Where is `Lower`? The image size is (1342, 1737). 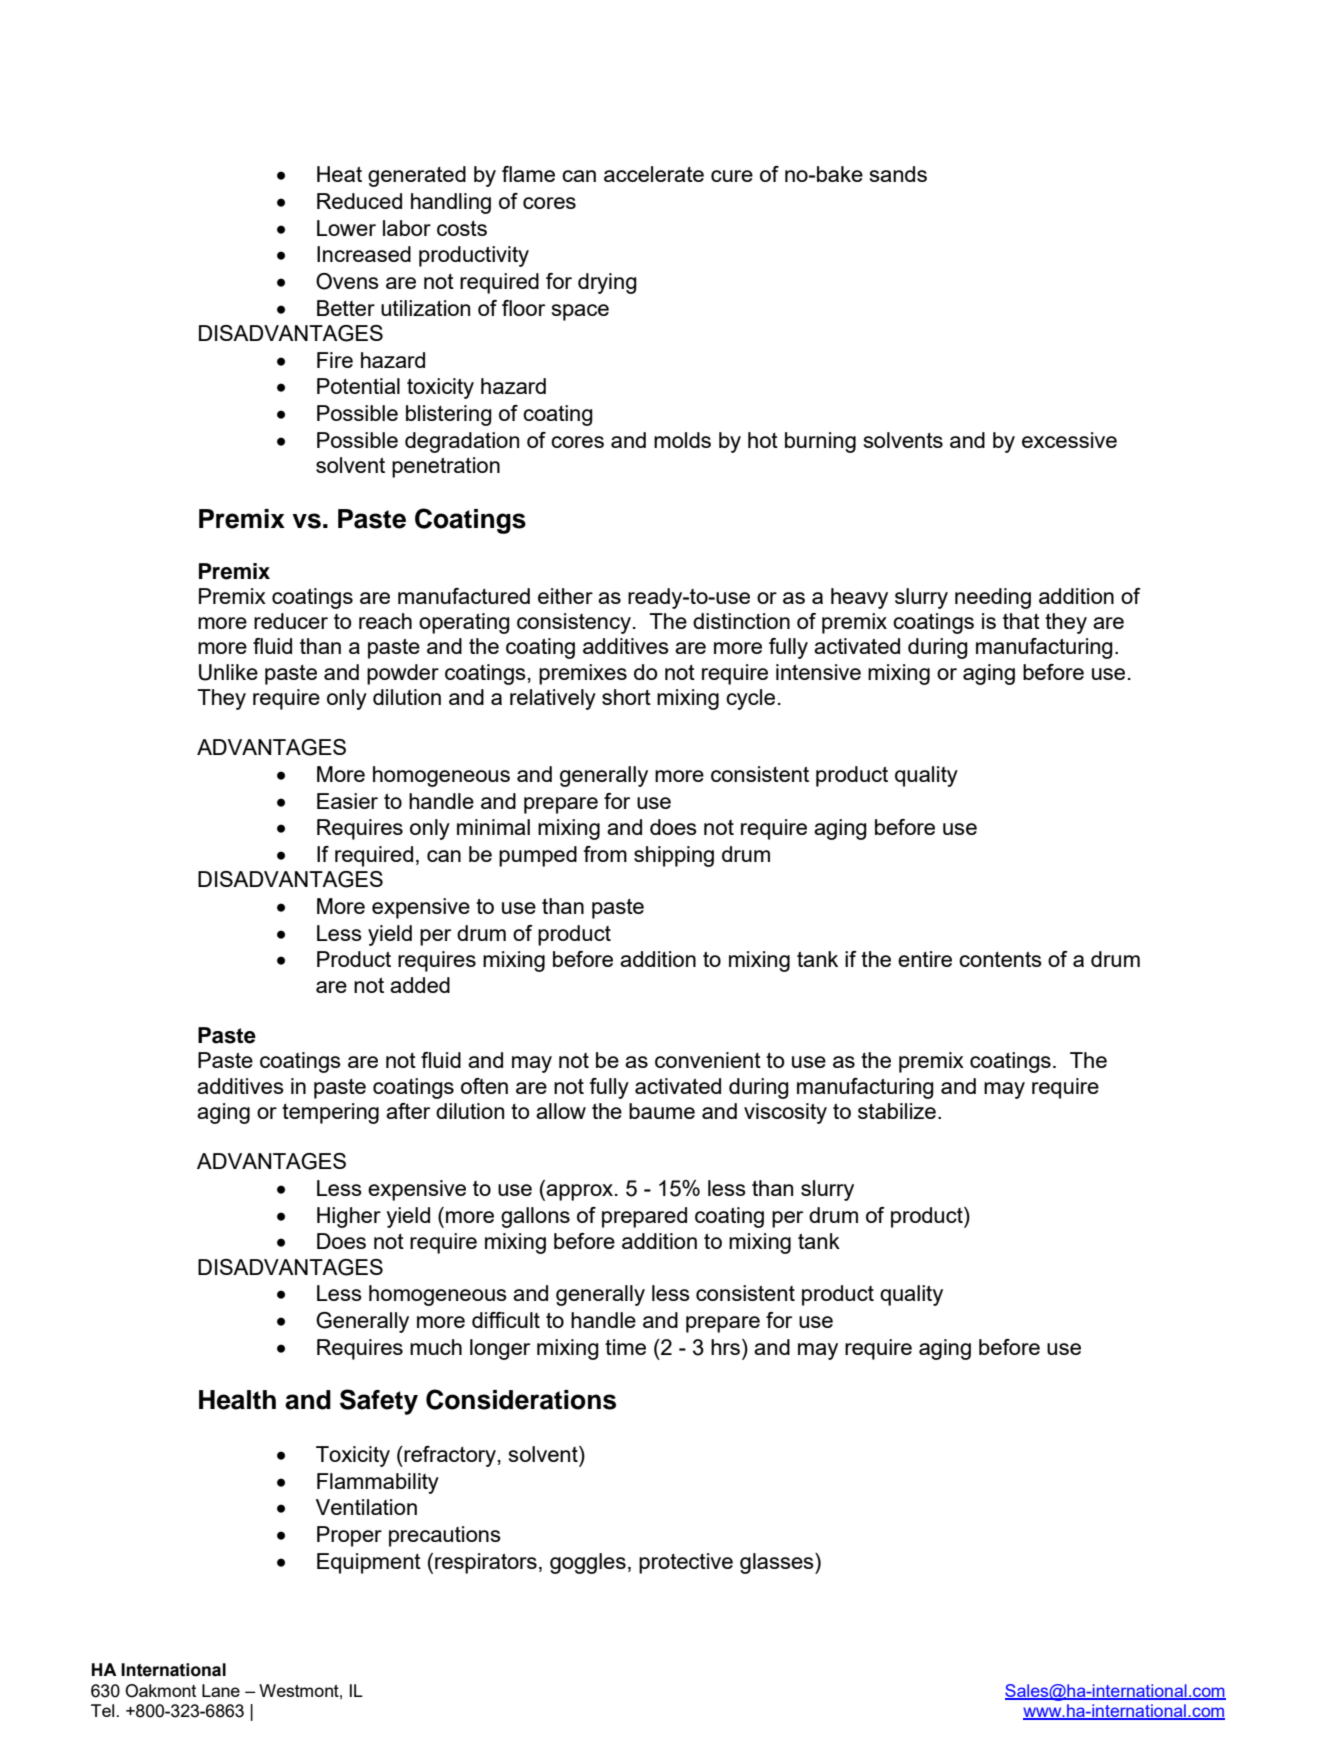 Lower is located at coordinates (346, 228).
